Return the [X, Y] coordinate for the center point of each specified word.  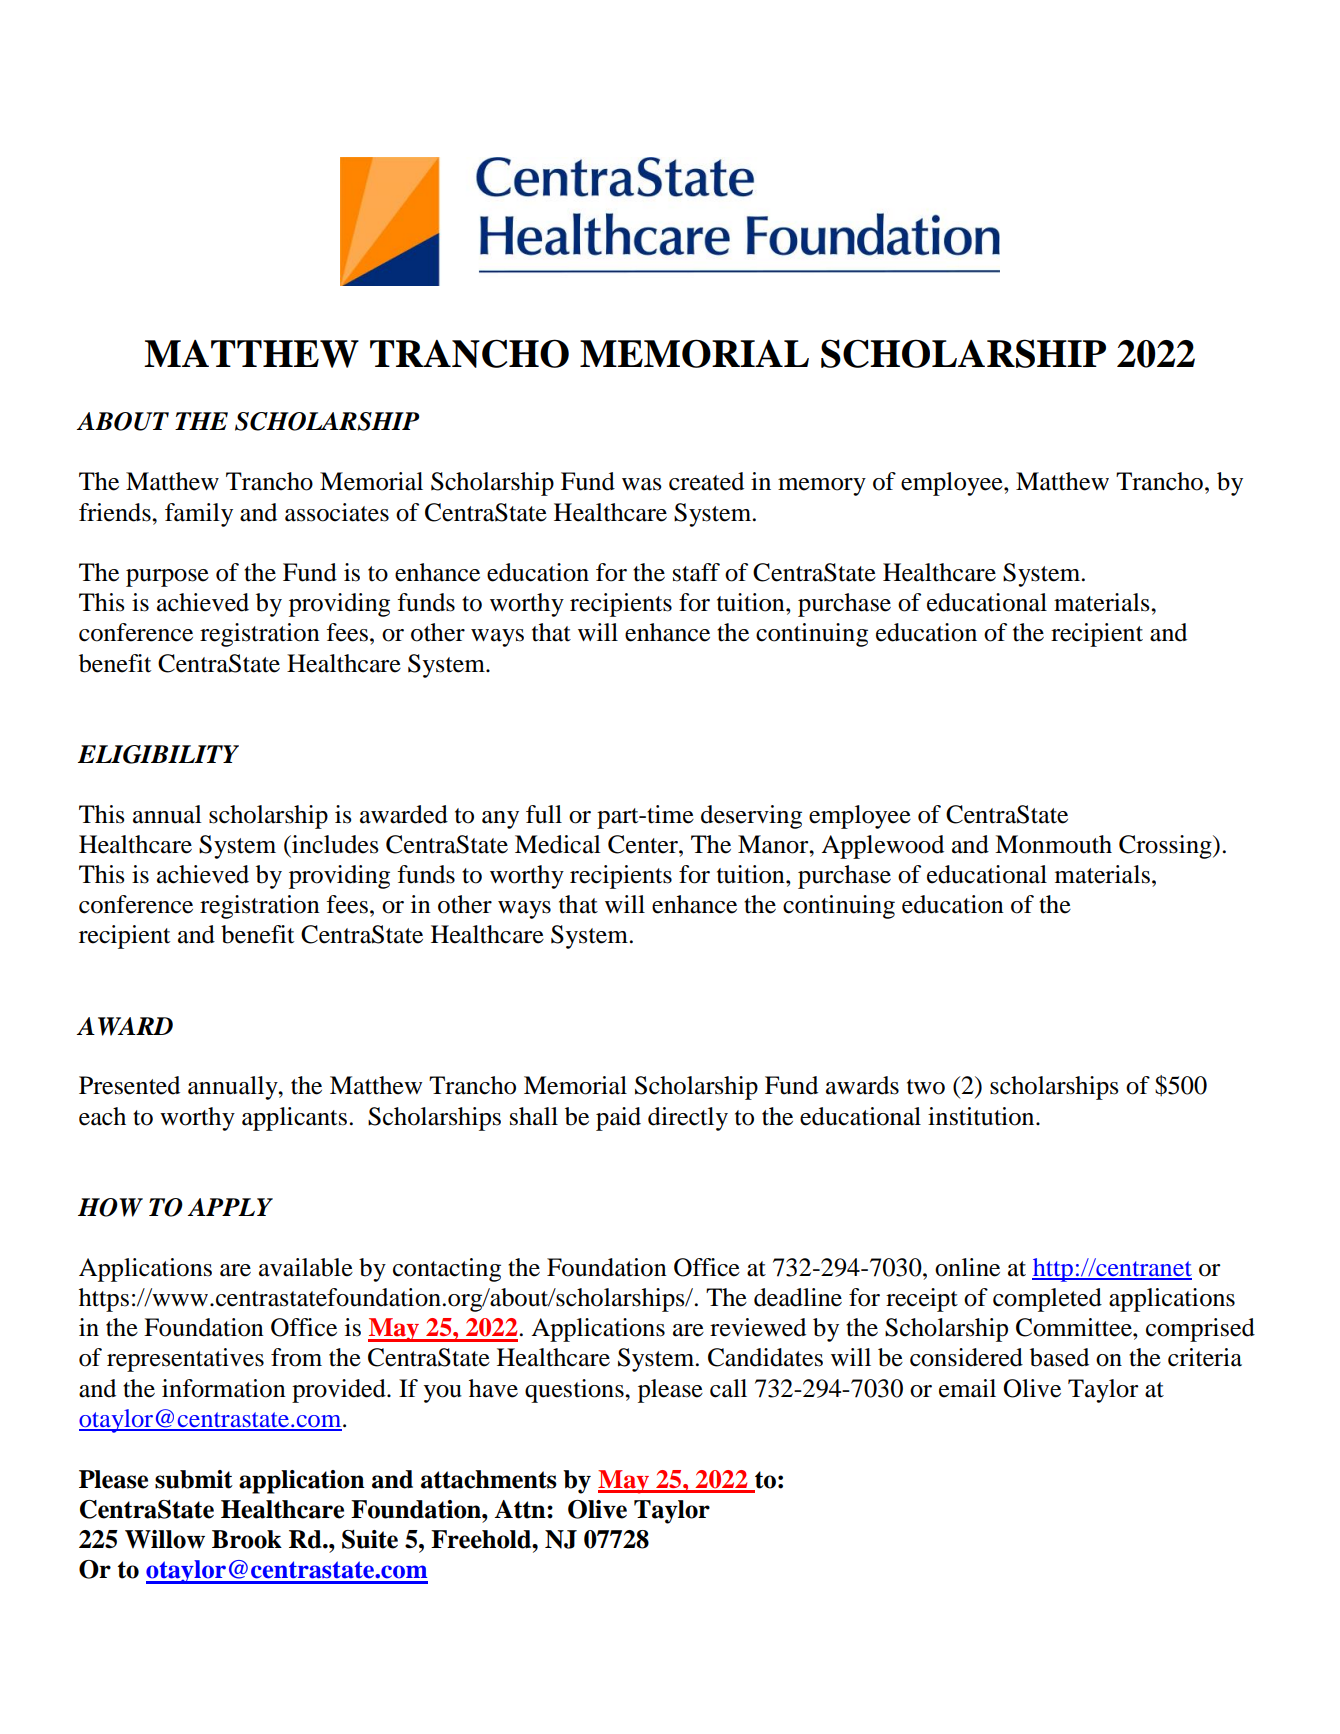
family [199, 515]
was [642, 484]
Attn [521, 1509]
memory [822, 487]
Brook [247, 1539]
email [967, 1388]
